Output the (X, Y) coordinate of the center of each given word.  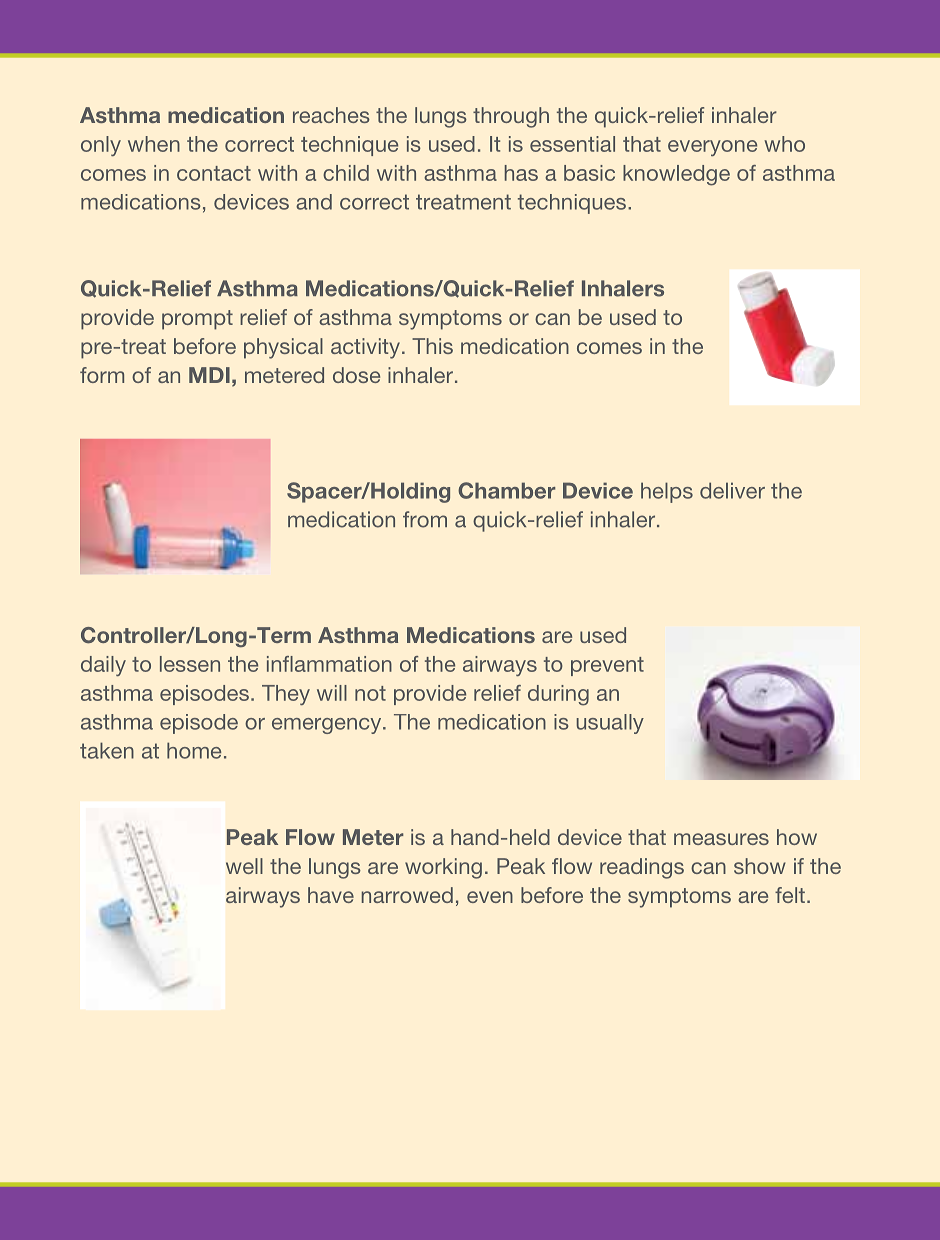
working (443, 868)
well (244, 866)
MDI (209, 375)
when (154, 144)
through (511, 117)
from (425, 519)
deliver (732, 490)
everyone (712, 148)
